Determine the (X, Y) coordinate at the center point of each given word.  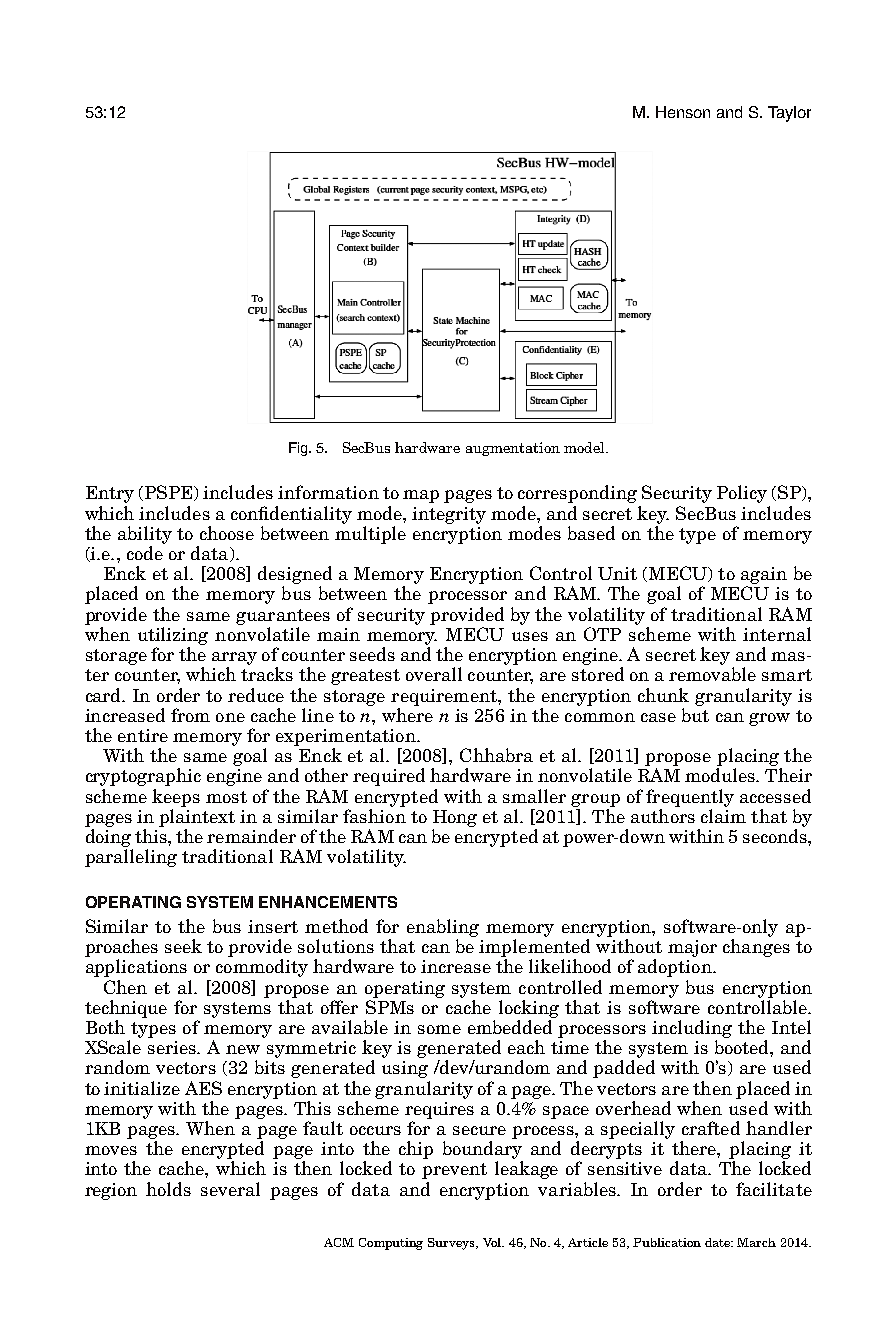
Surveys (453, 1244)
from (190, 715)
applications (136, 968)
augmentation (513, 449)
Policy (742, 494)
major (692, 948)
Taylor (789, 114)
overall (434, 674)
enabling (443, 928)
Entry (110, 494)
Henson (683, 112)
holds (168, 1189)
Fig (299, 449)
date (719, 1242)
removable (712, 674)
